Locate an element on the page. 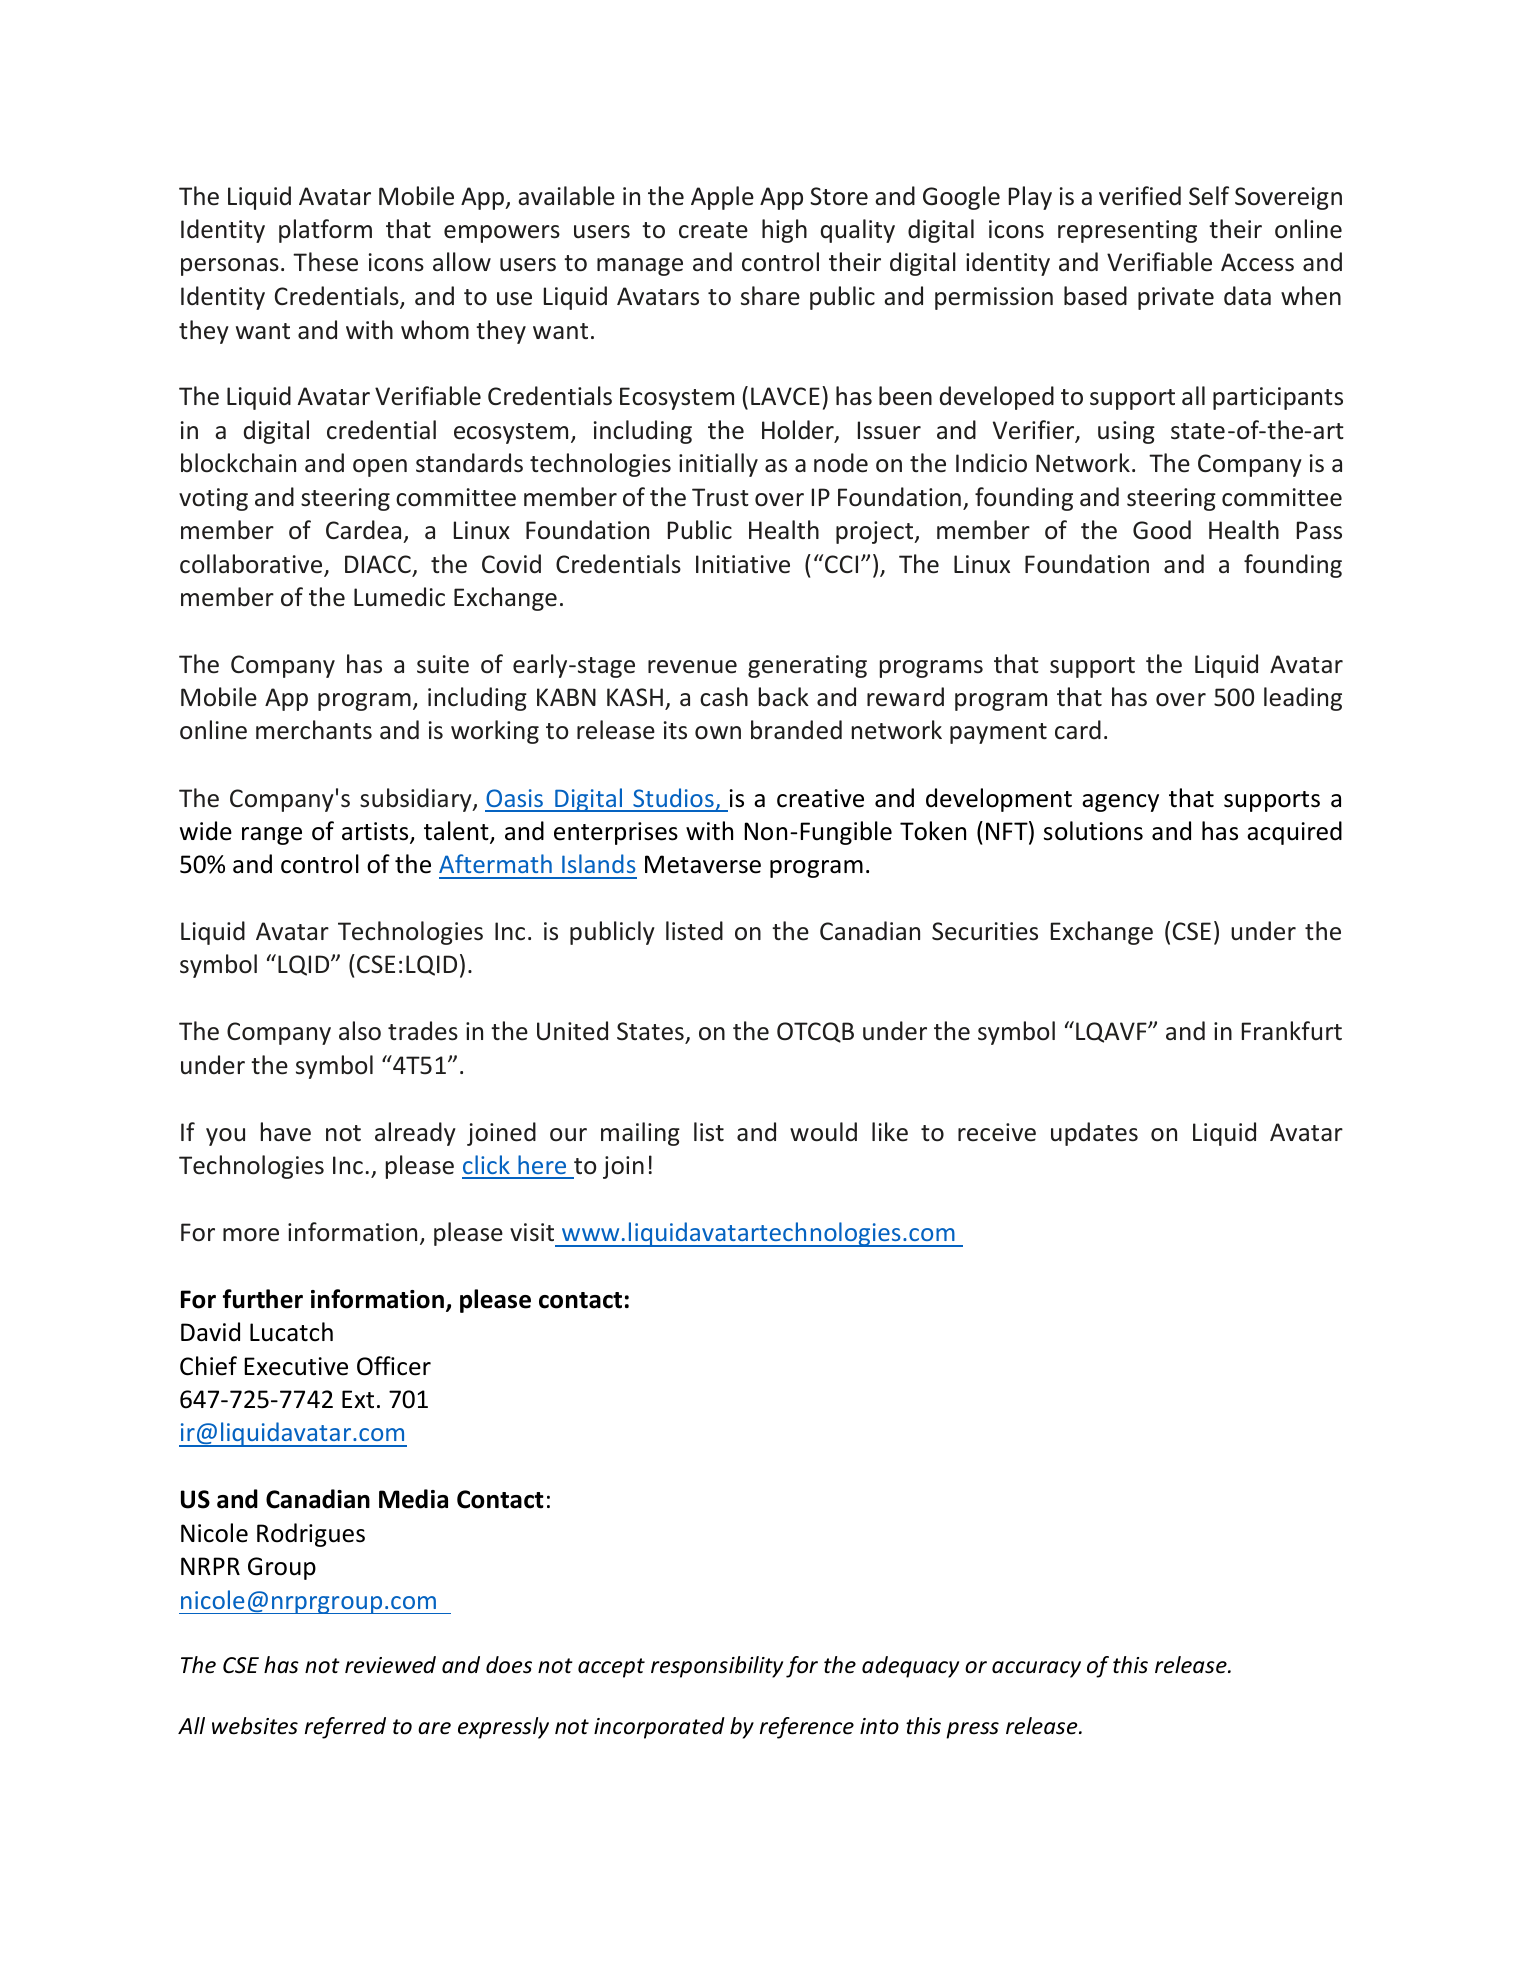 Image resolution: width=1523 pixels, height=1971 pixels. high is located at coordinates (784, 231).
